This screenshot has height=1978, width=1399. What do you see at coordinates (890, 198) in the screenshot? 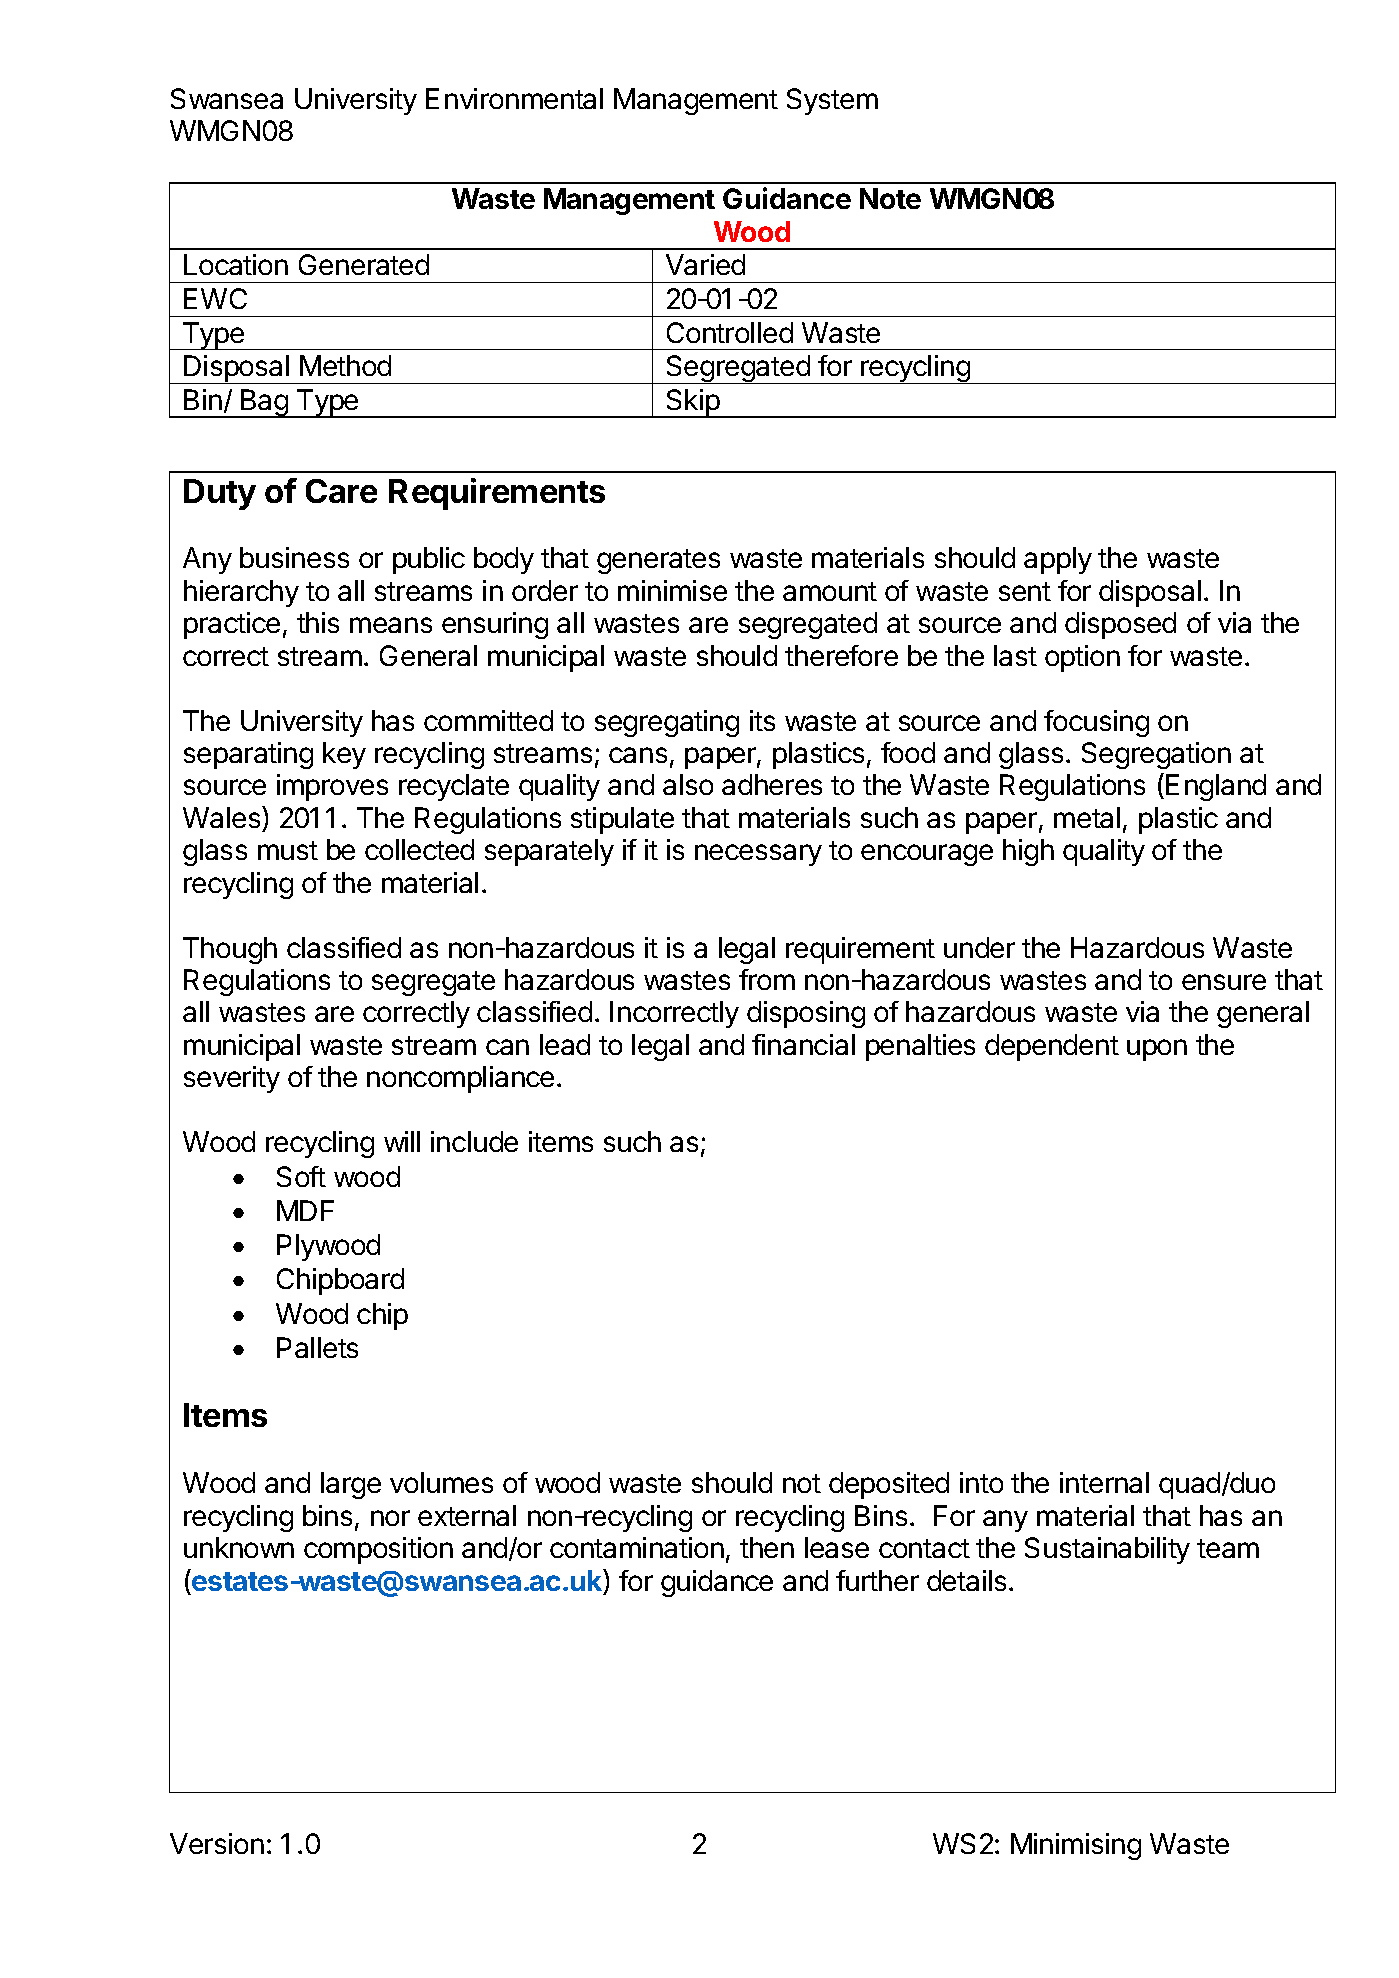
I see `Note` at bounding box center [890, 198].
